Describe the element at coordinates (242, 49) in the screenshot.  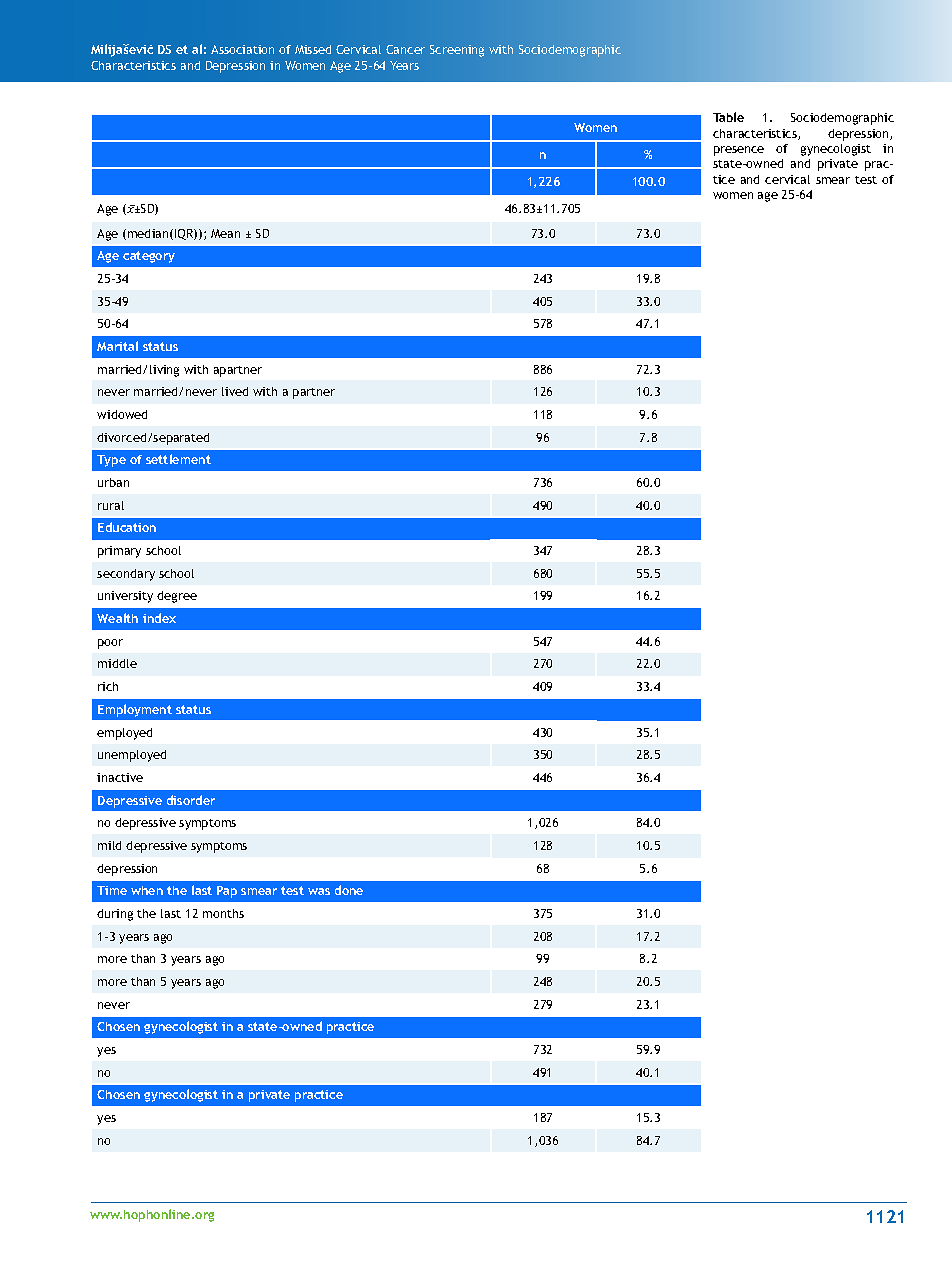
I see `Association` at that location.
